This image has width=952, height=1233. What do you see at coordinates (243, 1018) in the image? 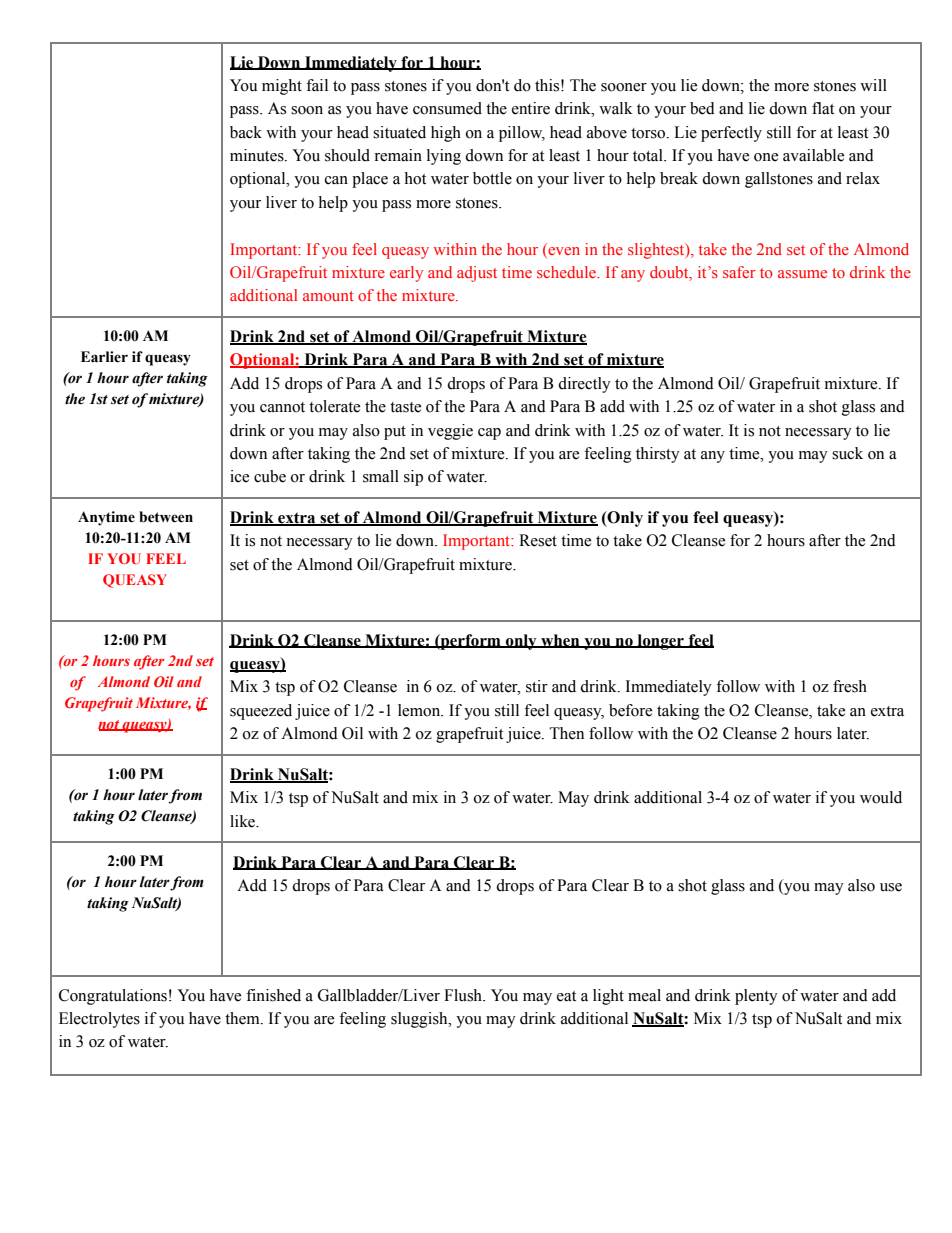
I see `them` at bounding box center [243, 1018].
